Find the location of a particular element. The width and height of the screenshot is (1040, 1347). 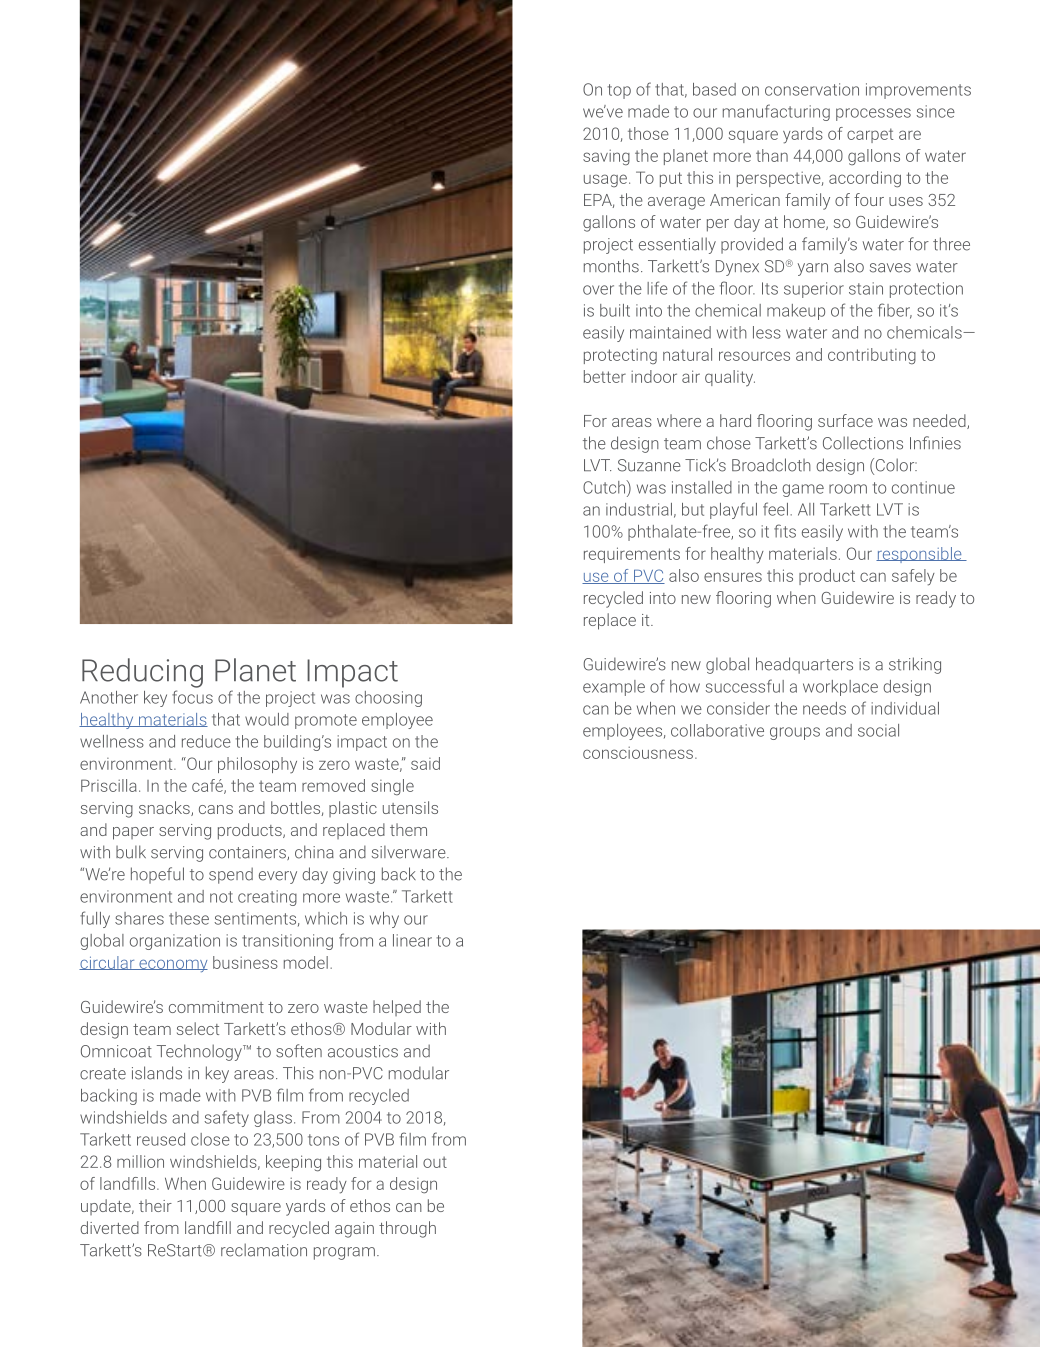

their is located at coordinates (155, 1205).
